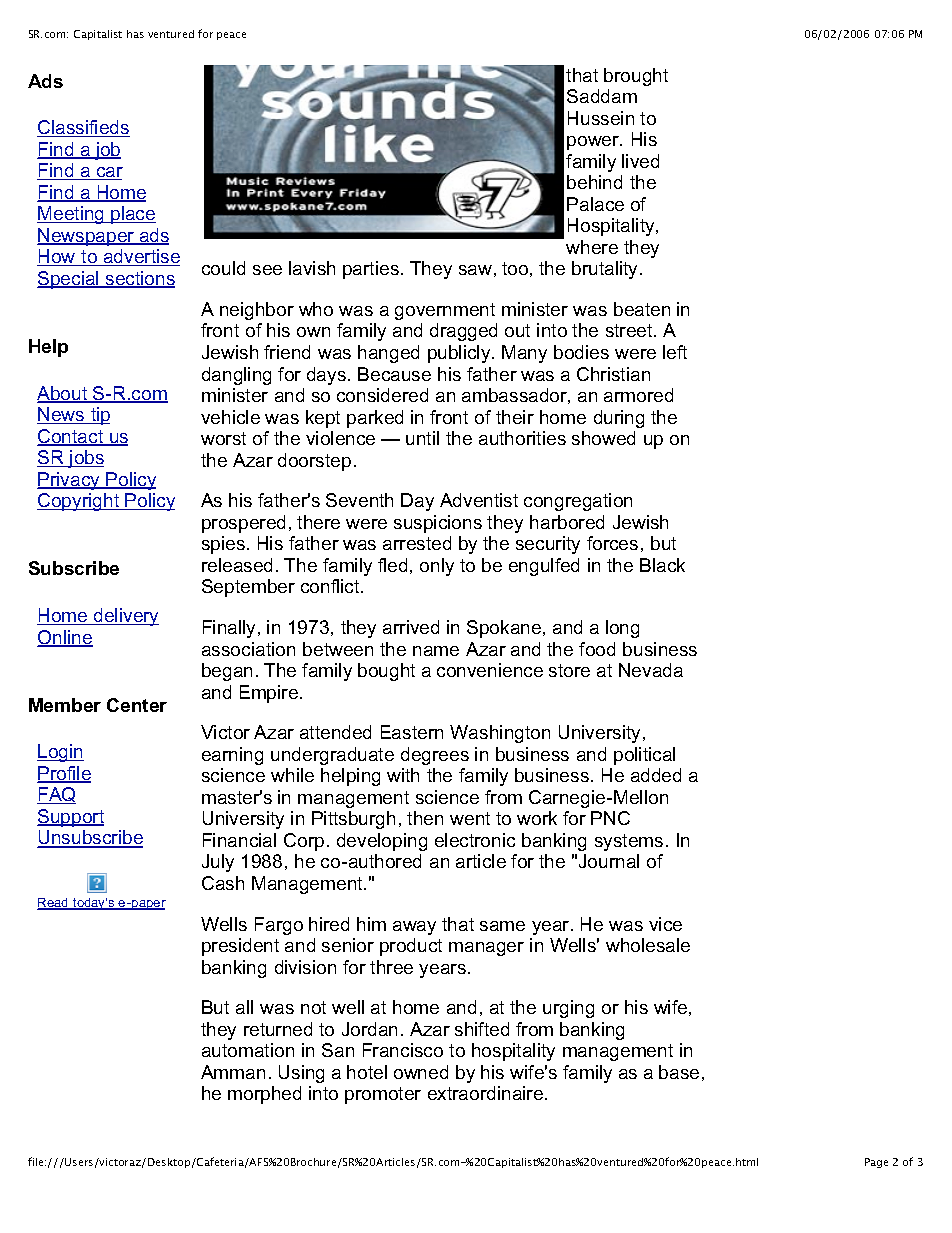 The image size is (952, 1233). I want to click on vice, so click(665, 924).
